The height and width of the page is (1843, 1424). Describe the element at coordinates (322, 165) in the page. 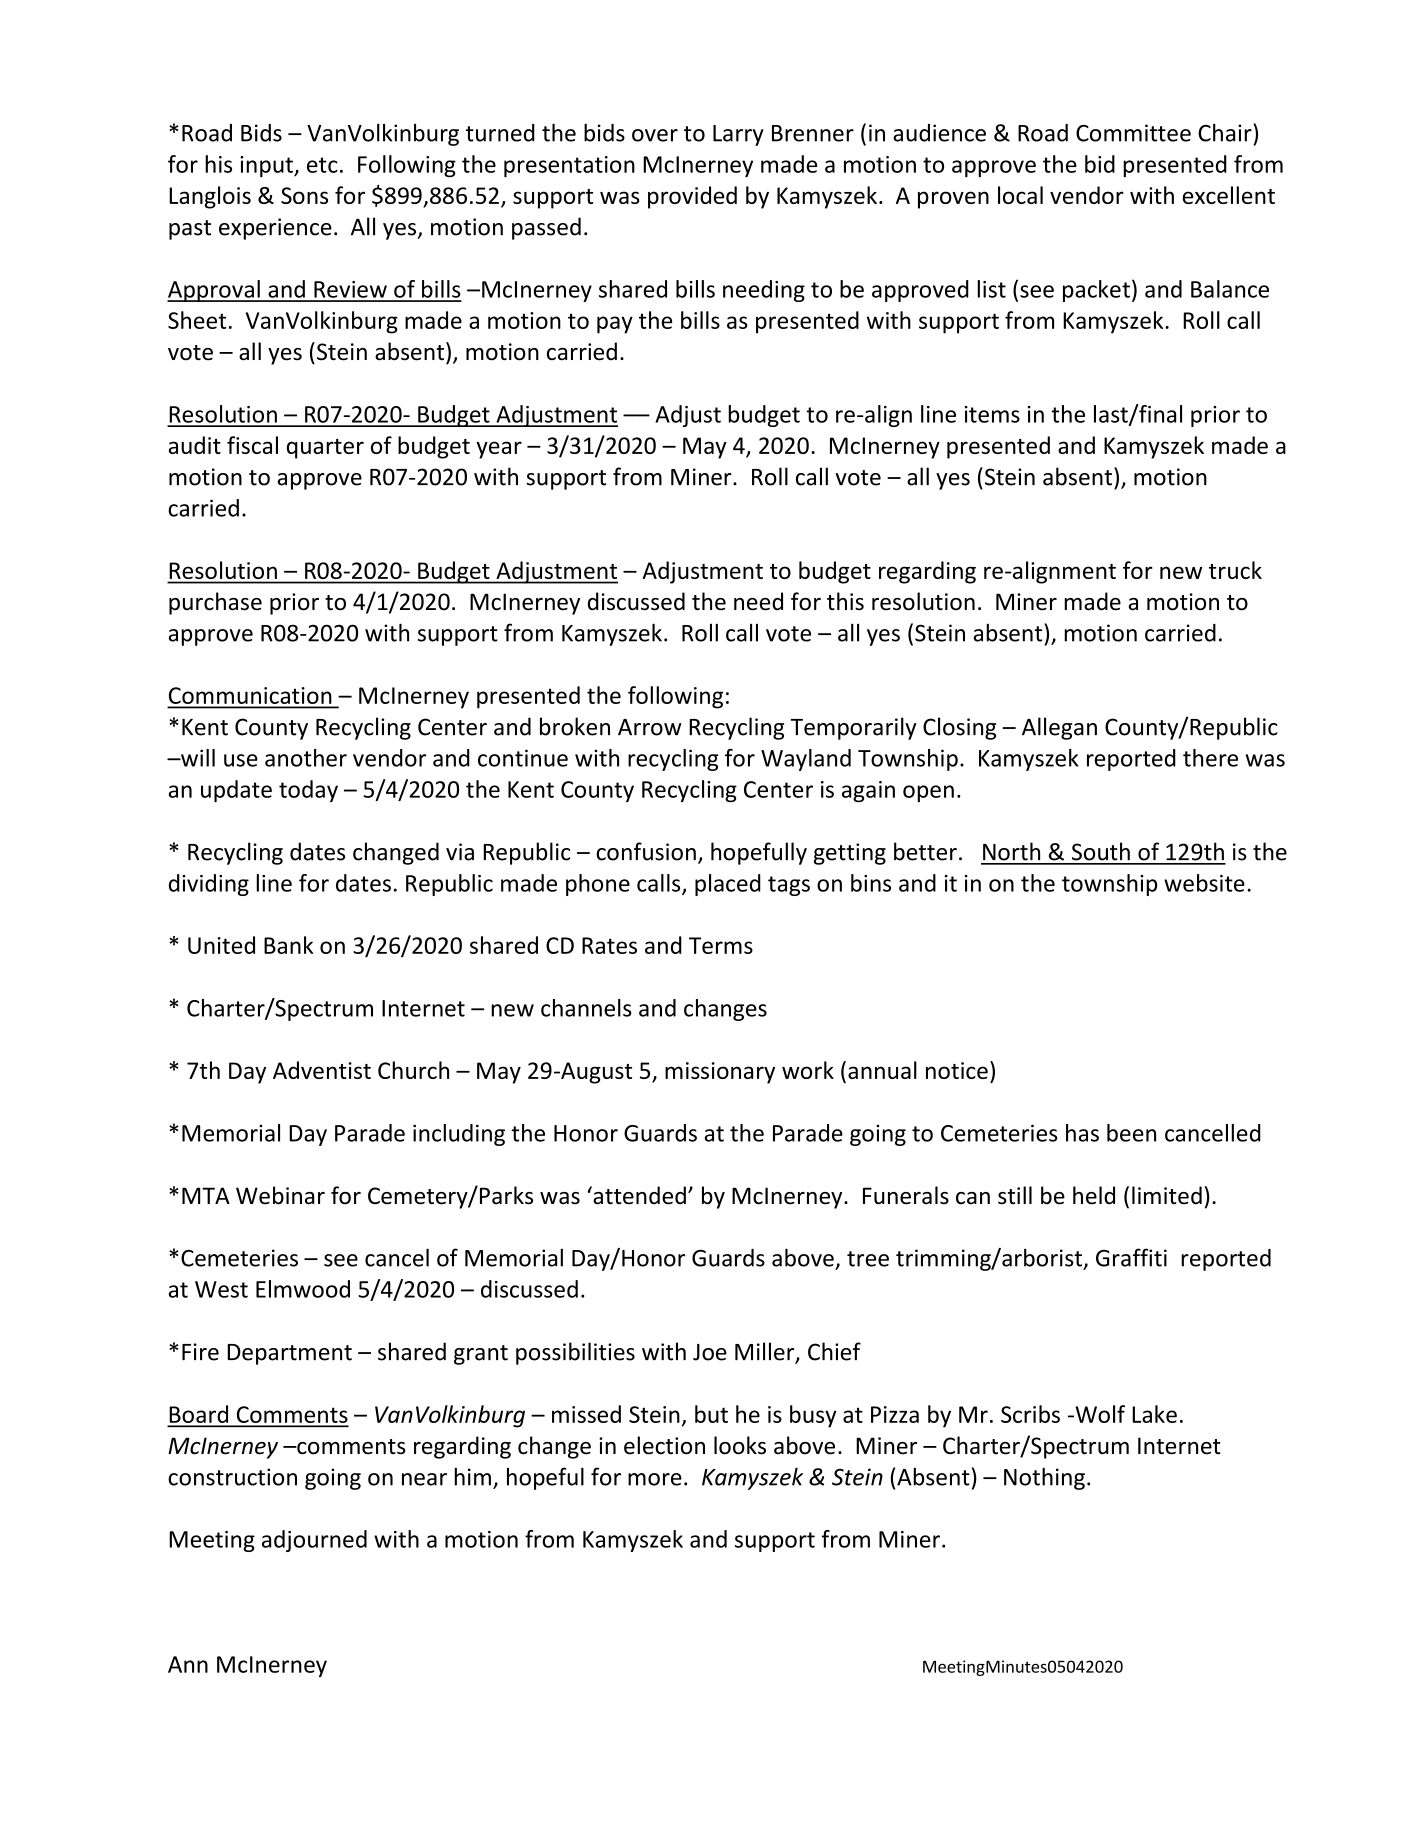

I see `etc` at that location.
